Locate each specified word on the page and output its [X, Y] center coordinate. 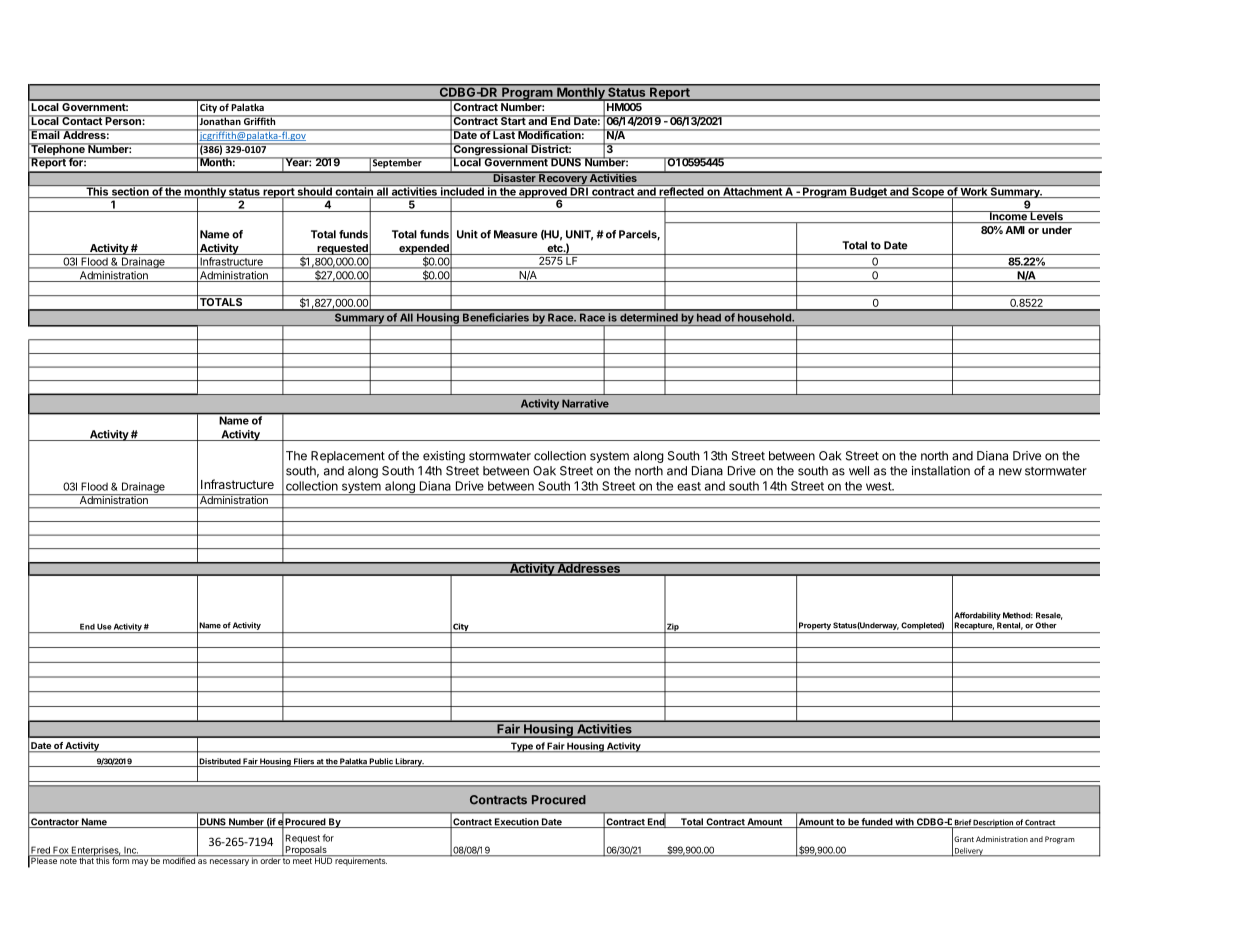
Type [522, 747]
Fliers [304, 762]
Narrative [585, 403]
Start [513, 120]
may [140, 862]
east [689, 486]
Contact [82, 120]
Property [815, 626]
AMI [1015, 230]
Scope [928, 191]
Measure [516, 234]
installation [941, 471]
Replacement [348, 457]
